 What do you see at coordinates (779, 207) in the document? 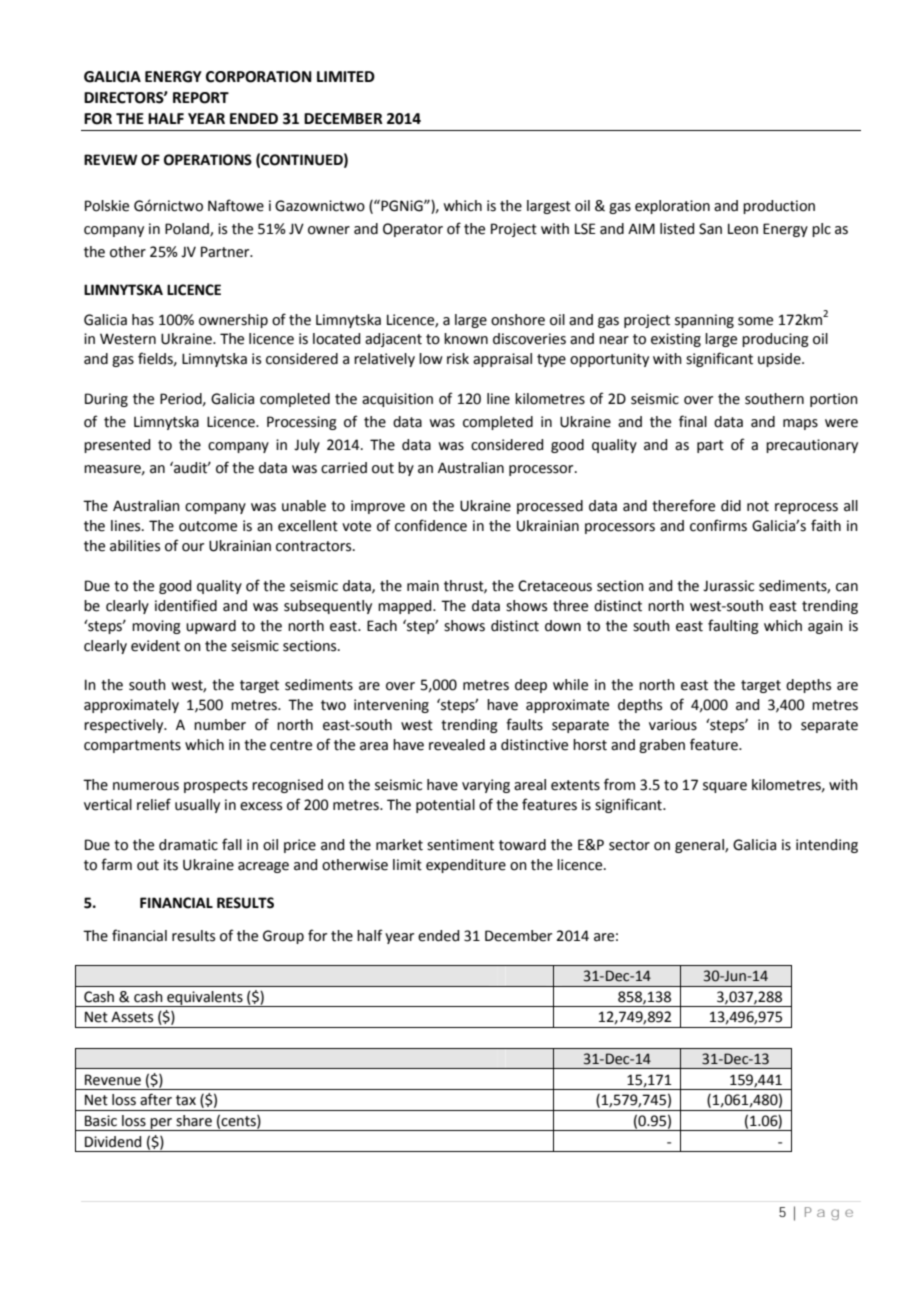
I see `production` at bounding box center [779, 207].
